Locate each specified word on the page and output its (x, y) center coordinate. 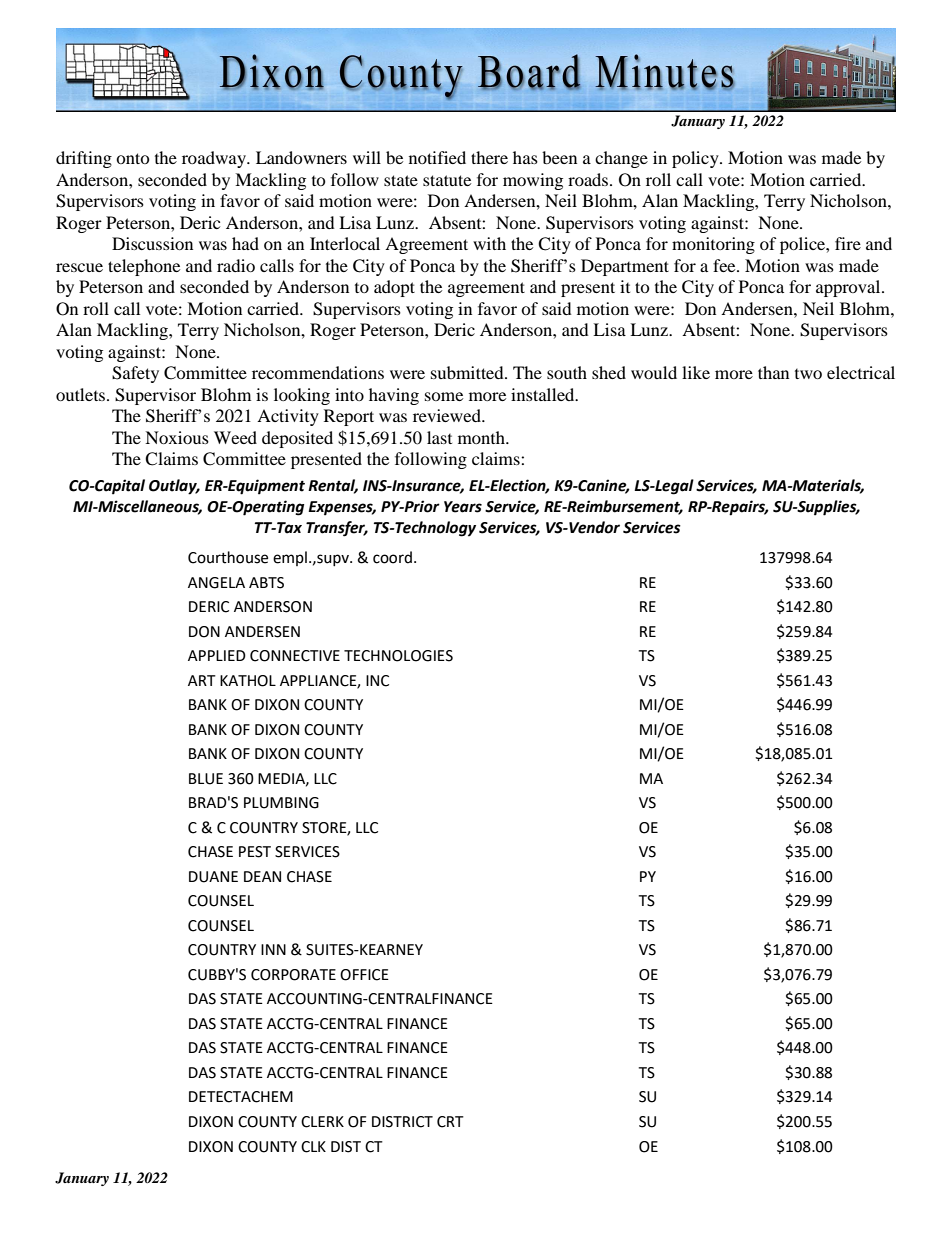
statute (447, 180)
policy (696, 159)
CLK (313, 1147)
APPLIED (217, 655)
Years (463, 507)
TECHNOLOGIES (398, 656)
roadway (215, 159)
